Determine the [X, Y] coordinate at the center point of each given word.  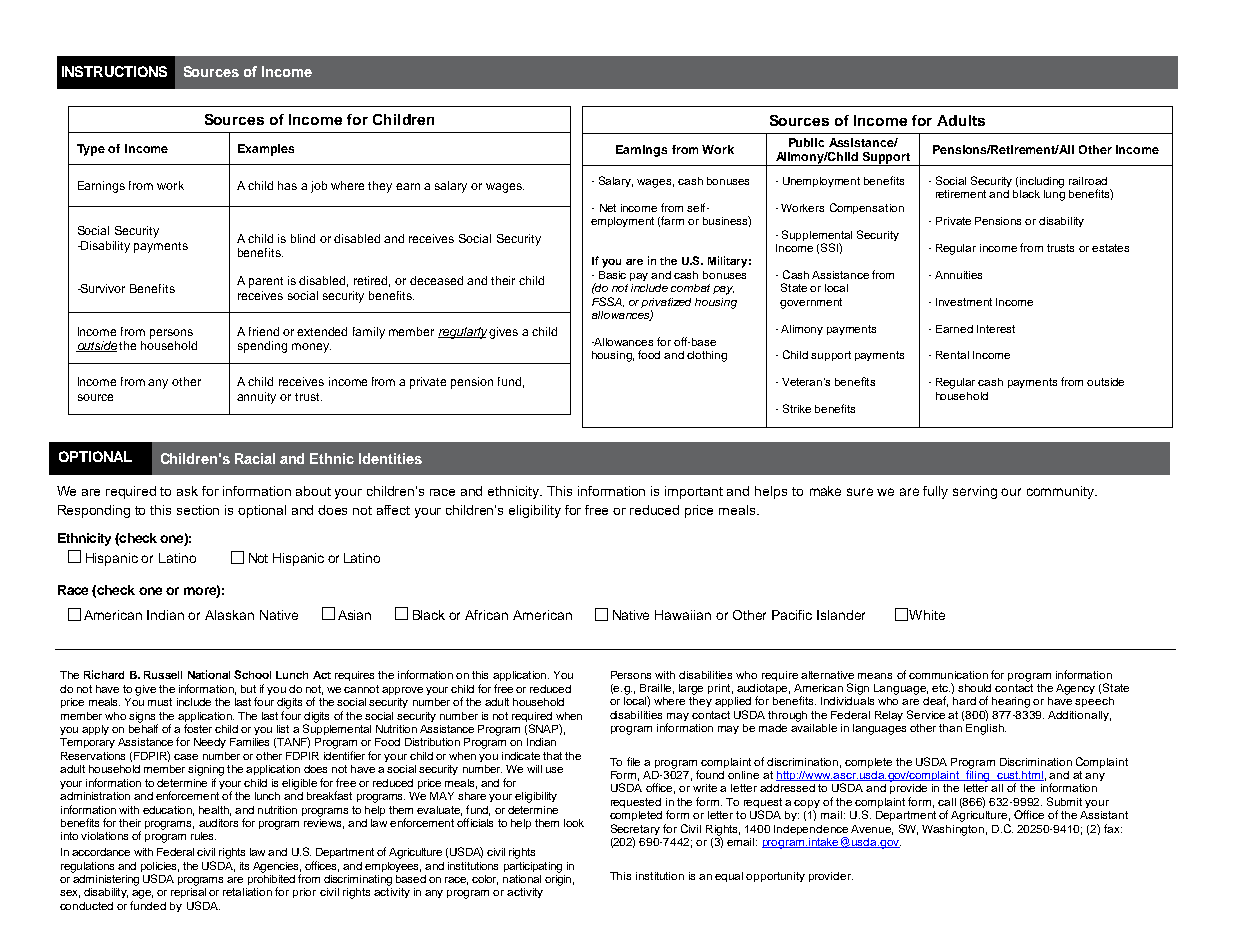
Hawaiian [683, 615]
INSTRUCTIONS [114, 71]
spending [262, 347]
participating [533, 867]
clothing [707, 356]
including [1042, 182]
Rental [952, 355]
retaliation [247, 892]
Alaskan [229, 615]
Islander [841, 615]
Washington [953, 830]
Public [806, 142]
